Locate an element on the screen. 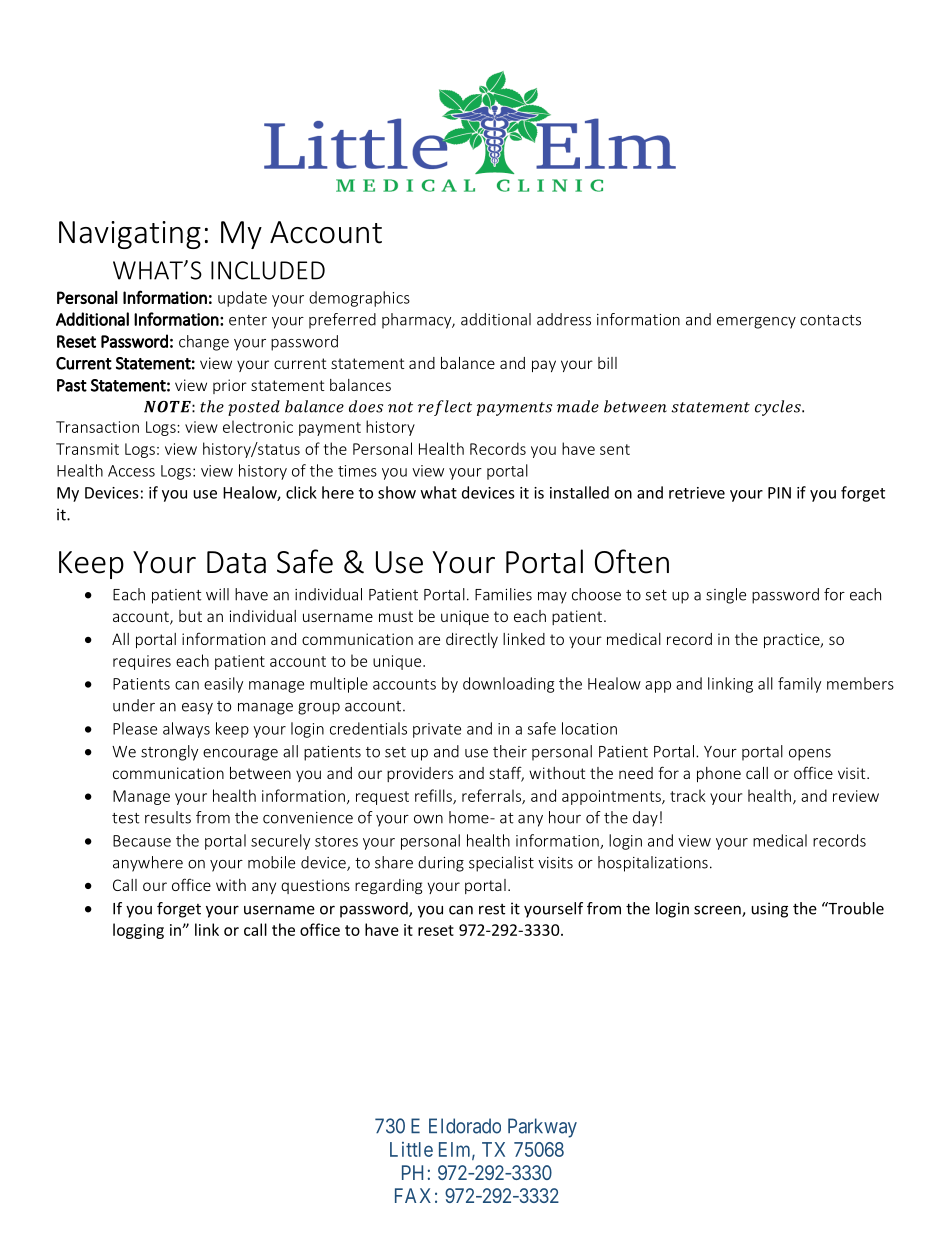  demographics is located at coordinates (359, 299).
